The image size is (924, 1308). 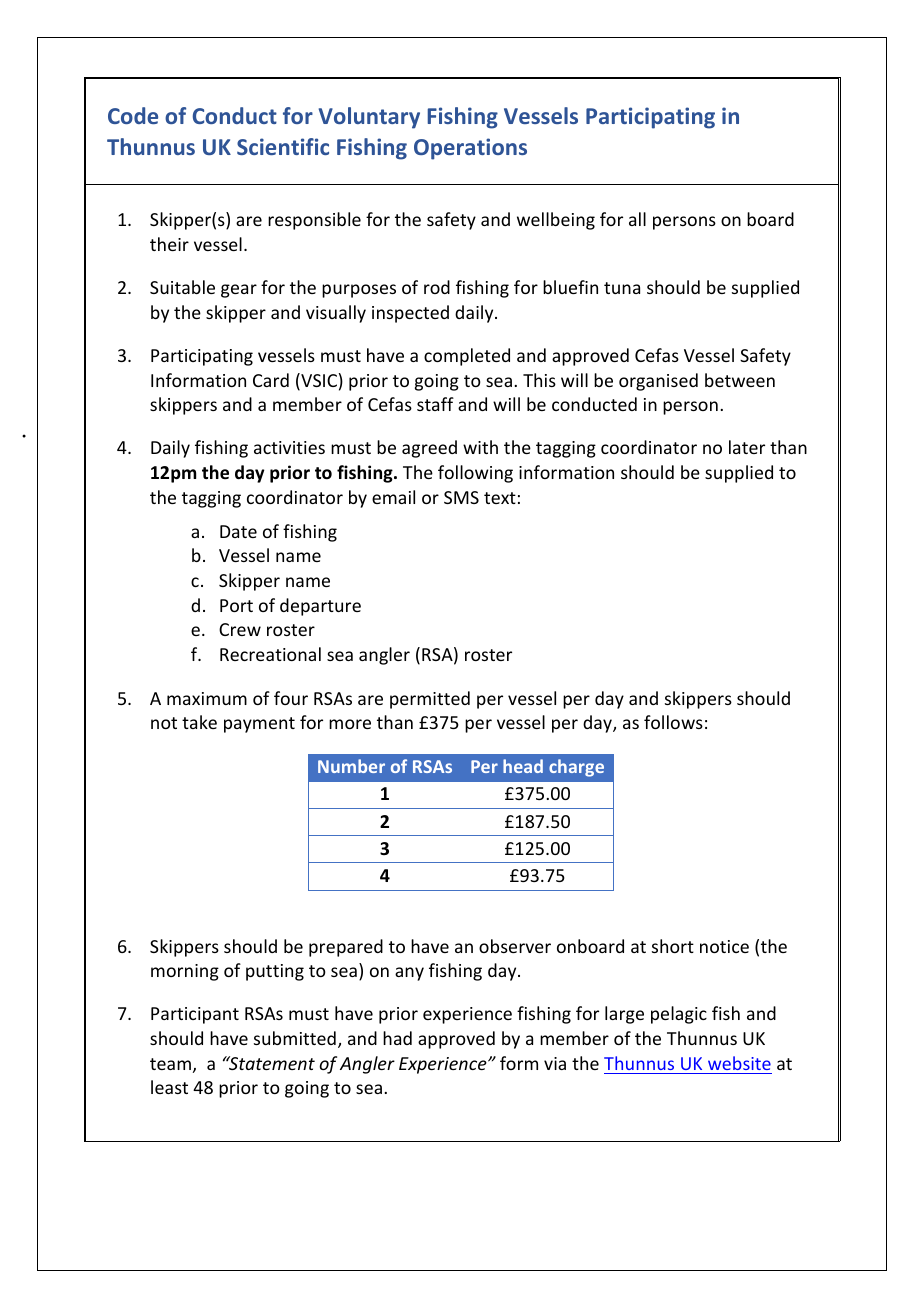 What do you see at coordinates (470, 149) in the screenshot?
I see `Operations` at bounding box center [470, 149].
